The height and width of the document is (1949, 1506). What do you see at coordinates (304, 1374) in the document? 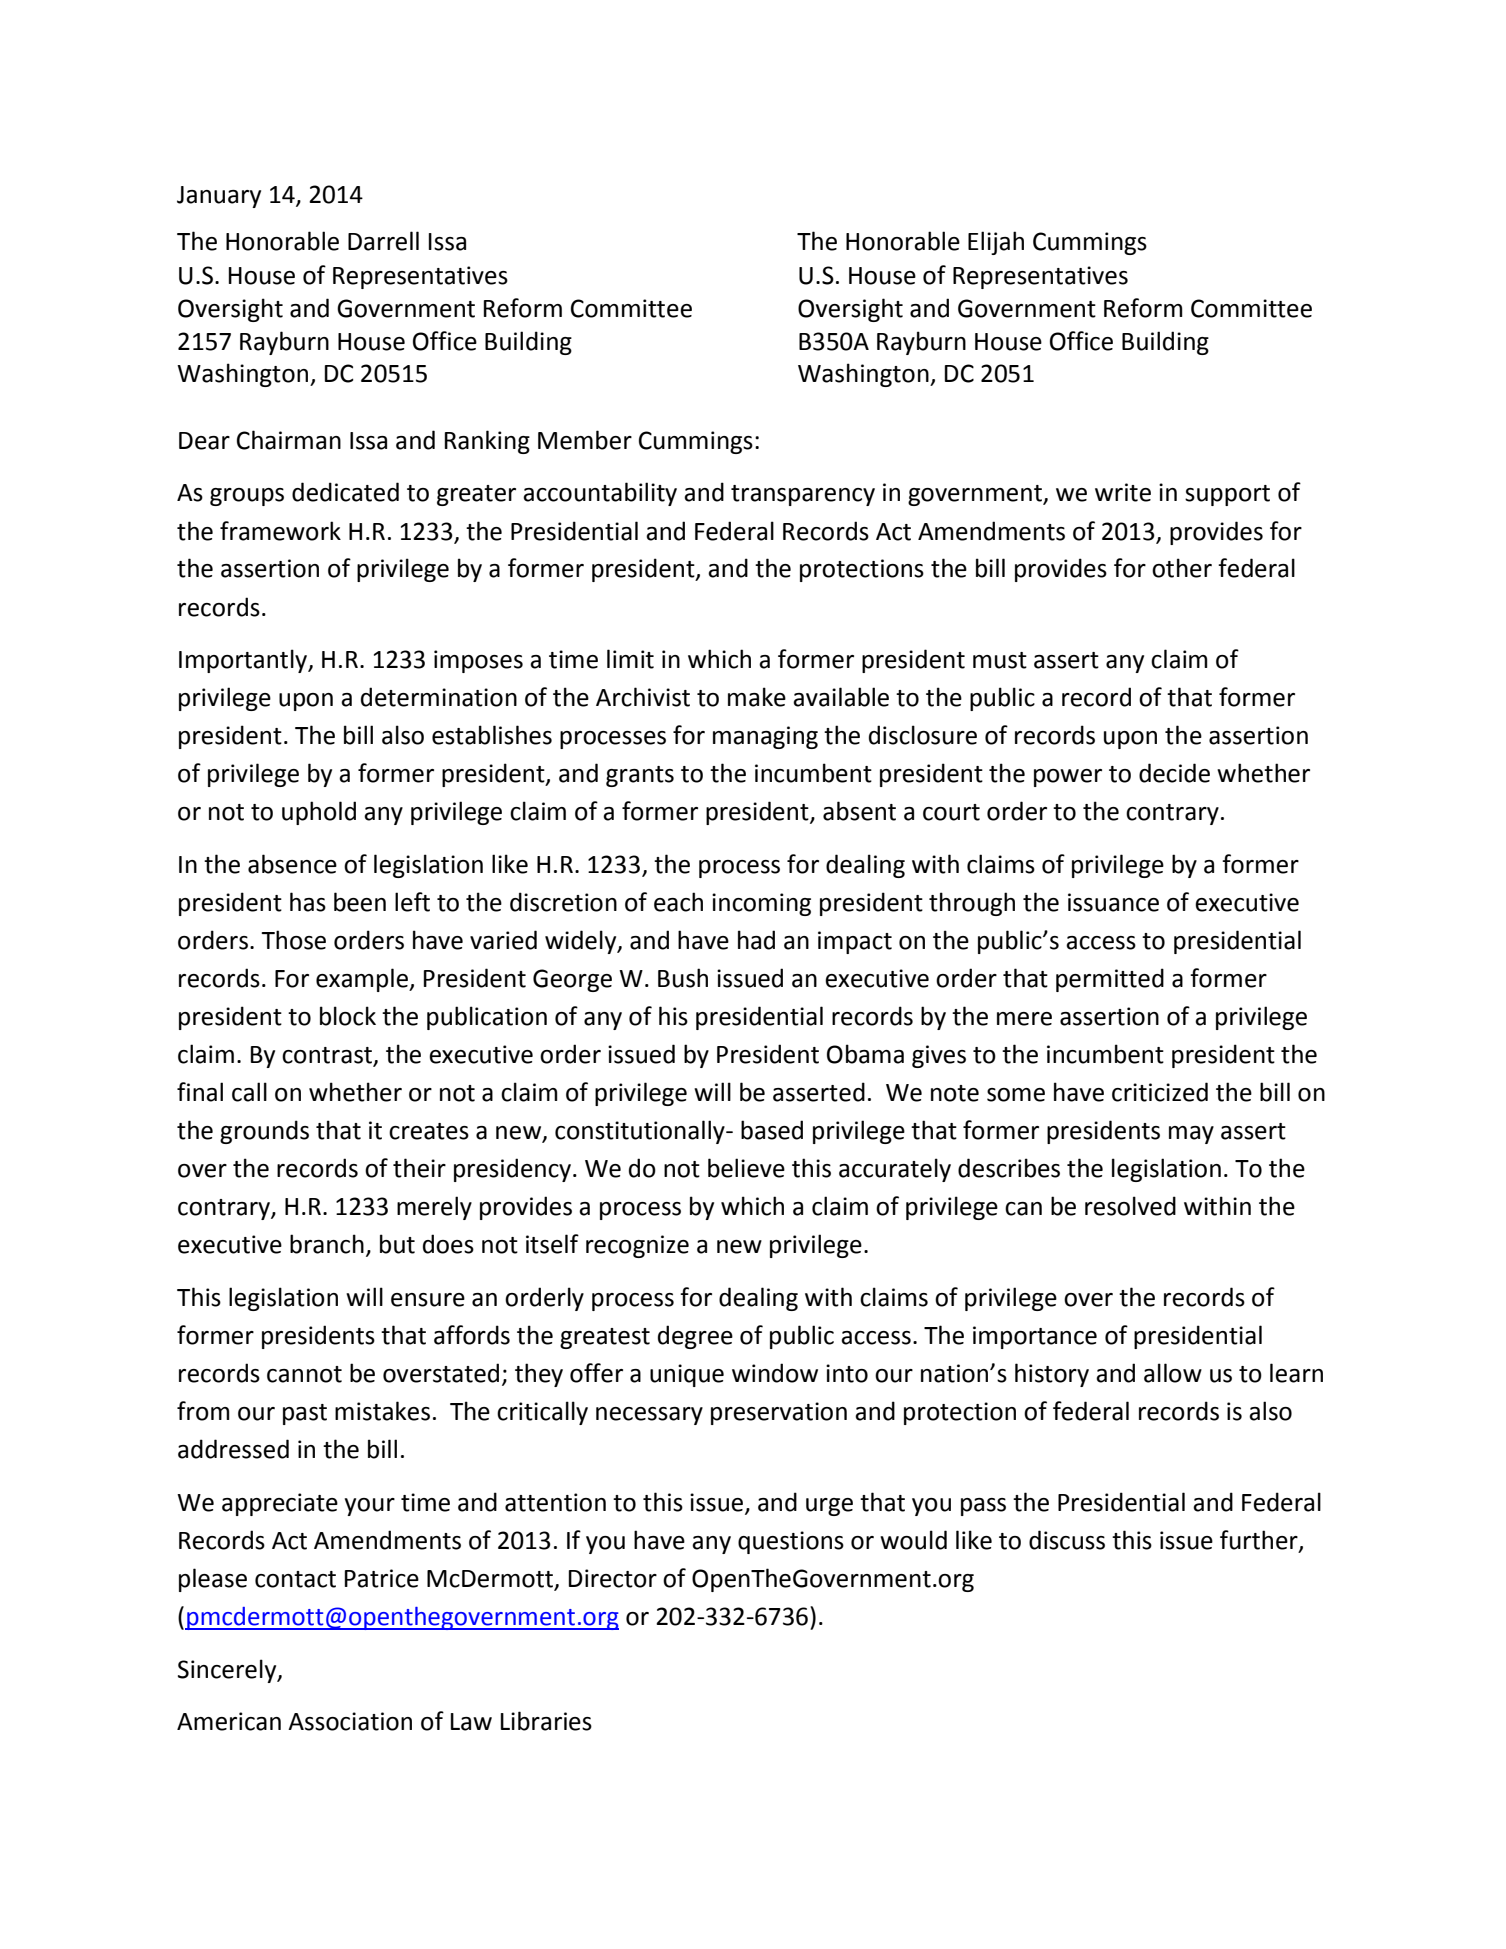
I see `cannot` at bounding box center [304, 1374].
